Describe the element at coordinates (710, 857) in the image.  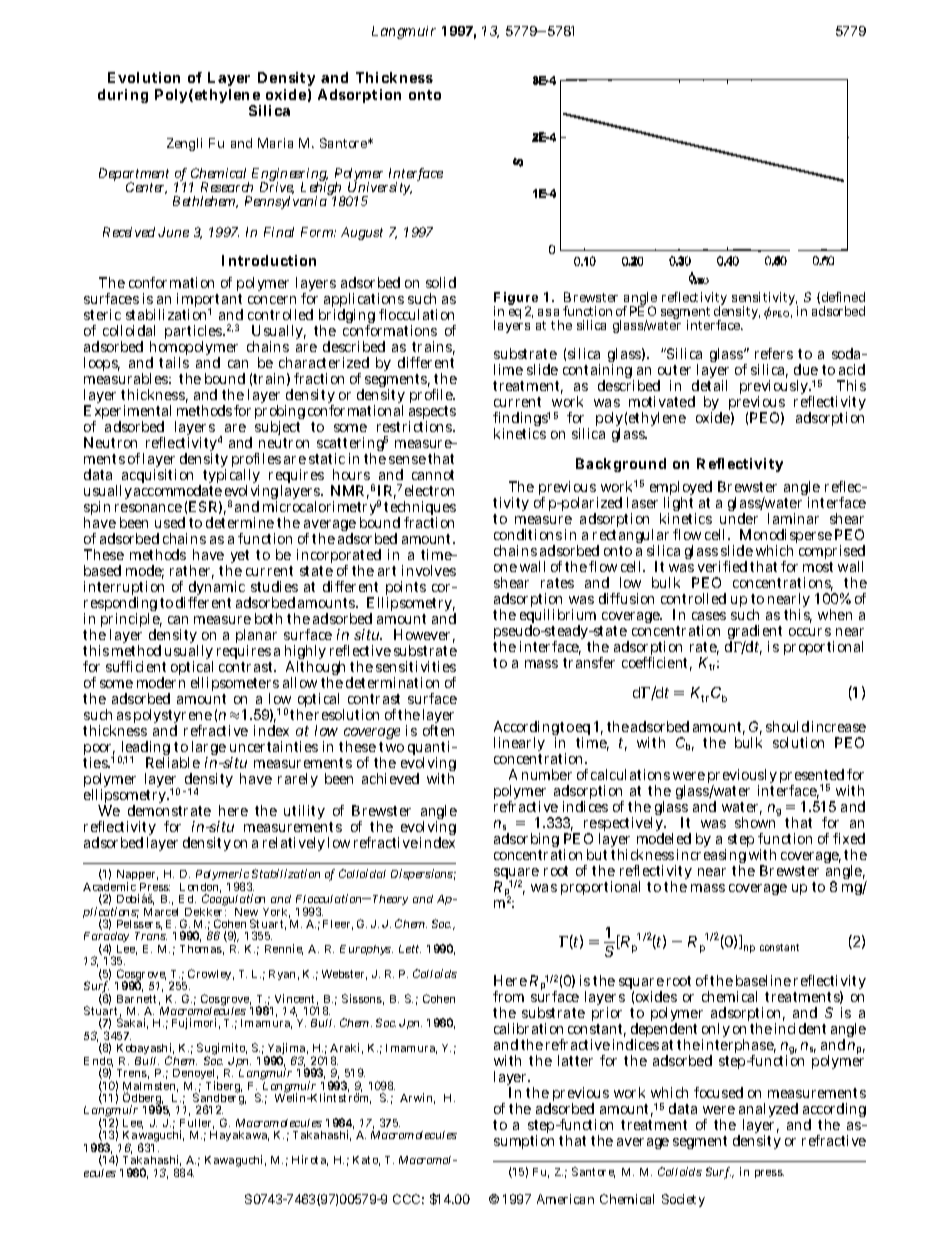
I see `increasing` at that location.
